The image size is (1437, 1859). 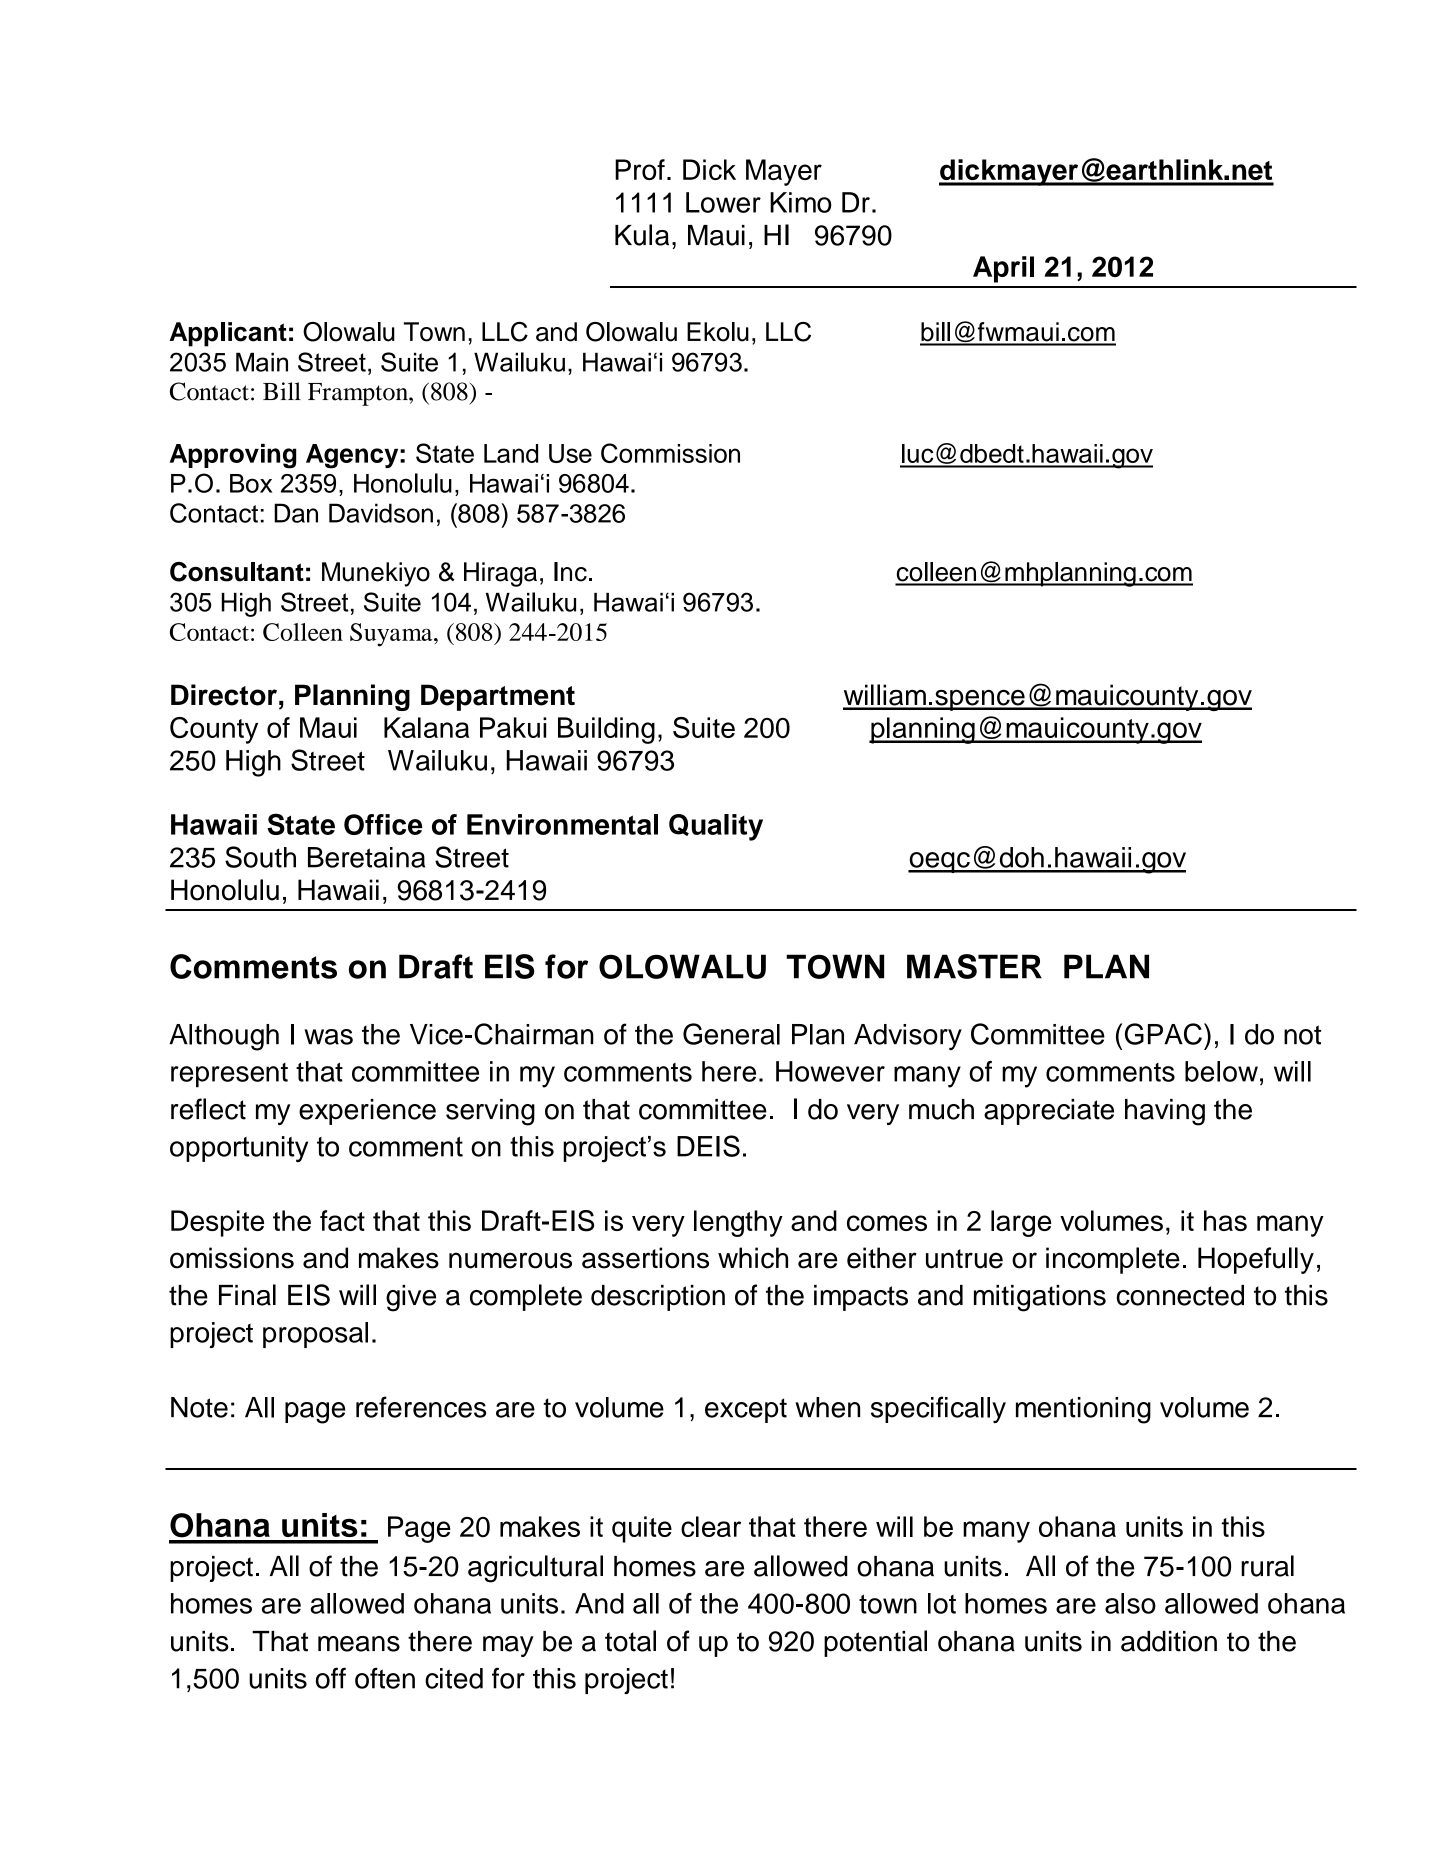 What do you see at coordinates (723, 202) in the screenshot?
I see `Lower` at bounding box center [723, 202].
